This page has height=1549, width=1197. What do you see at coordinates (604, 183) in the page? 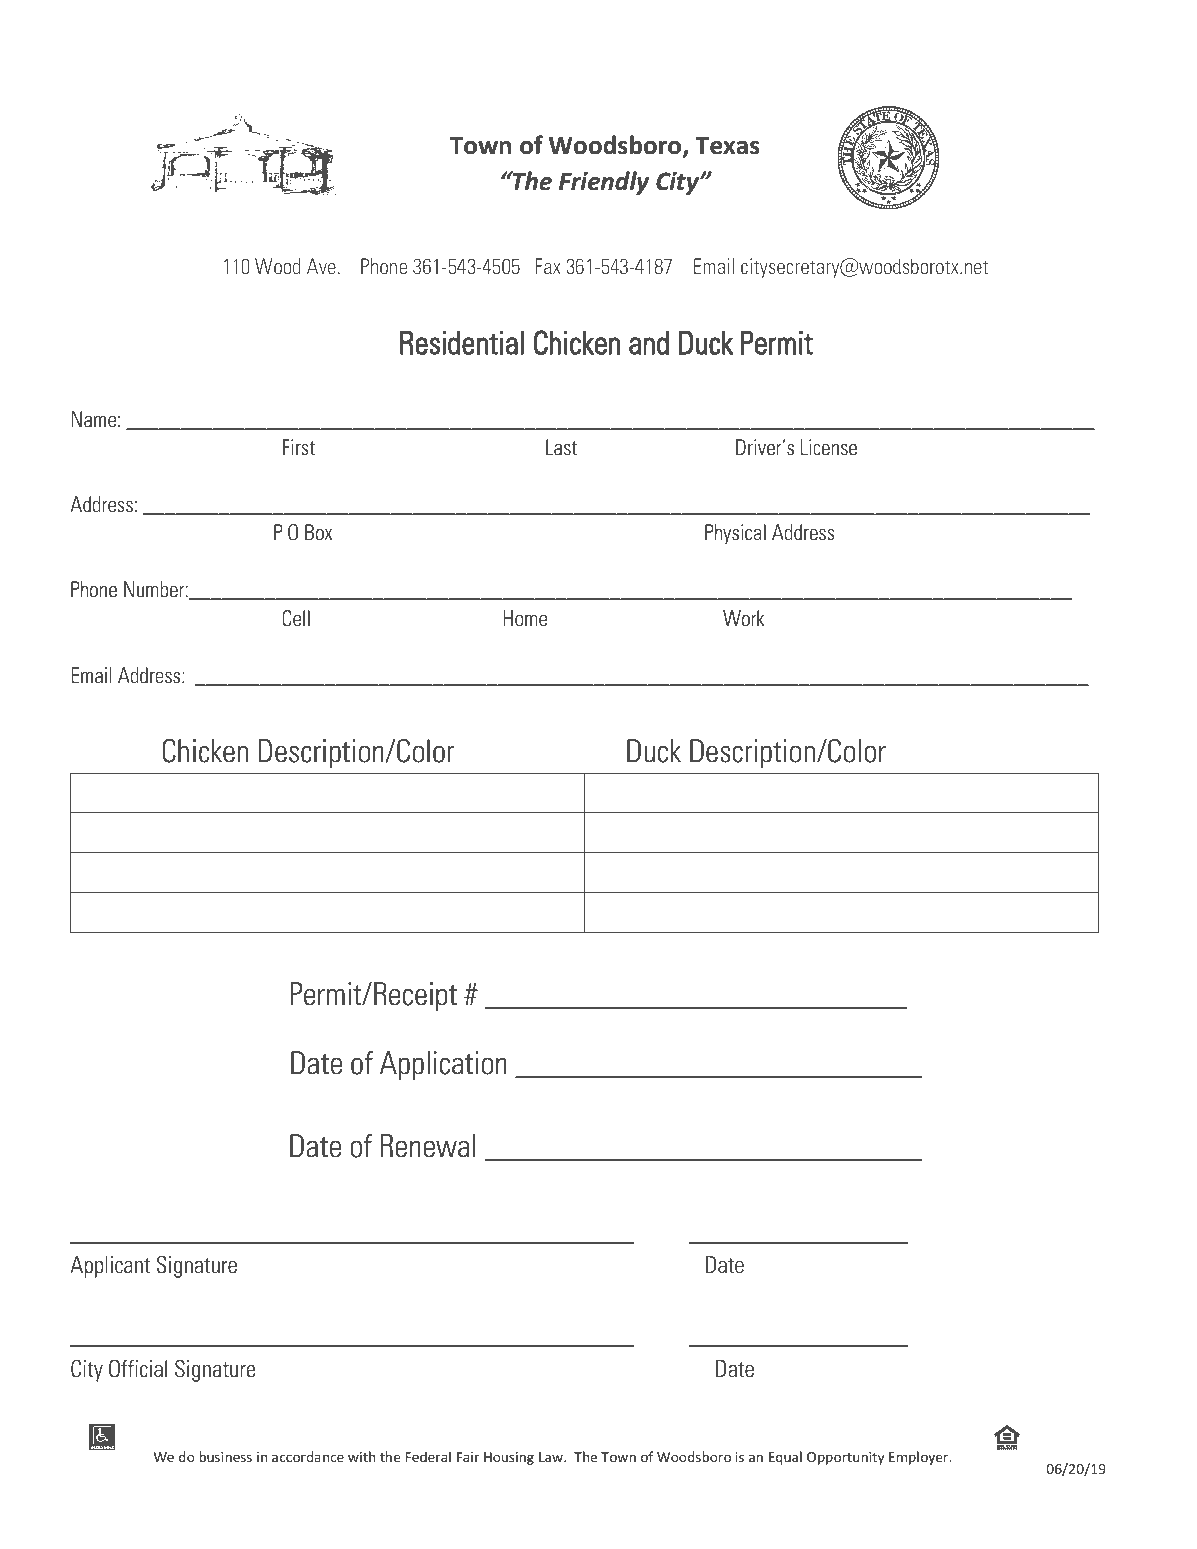
I see `Friendly` at bounding box center [604, 183].
